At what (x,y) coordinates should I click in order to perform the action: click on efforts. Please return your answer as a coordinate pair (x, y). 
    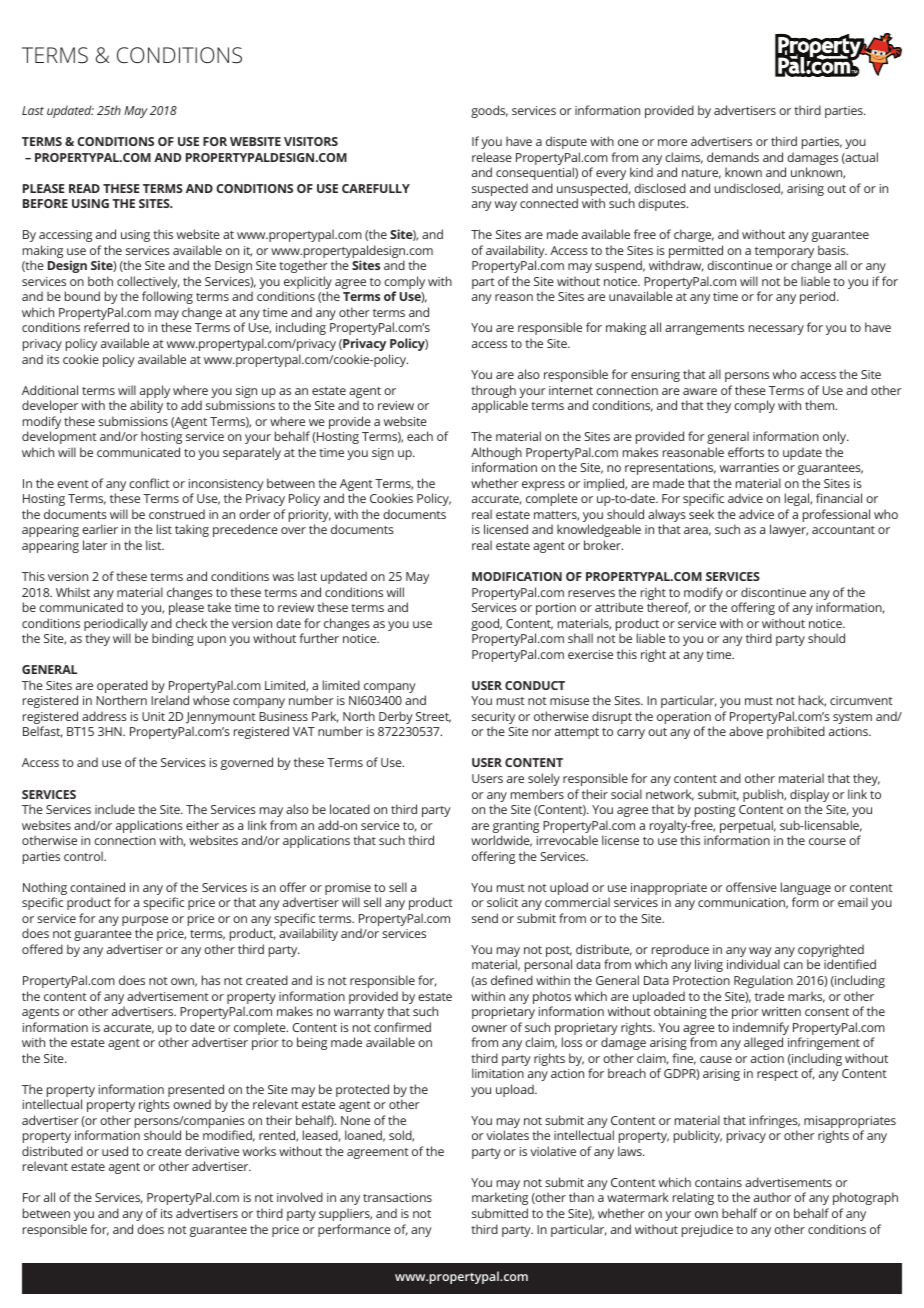
    Looking at the image, I should click on (746, 452).
